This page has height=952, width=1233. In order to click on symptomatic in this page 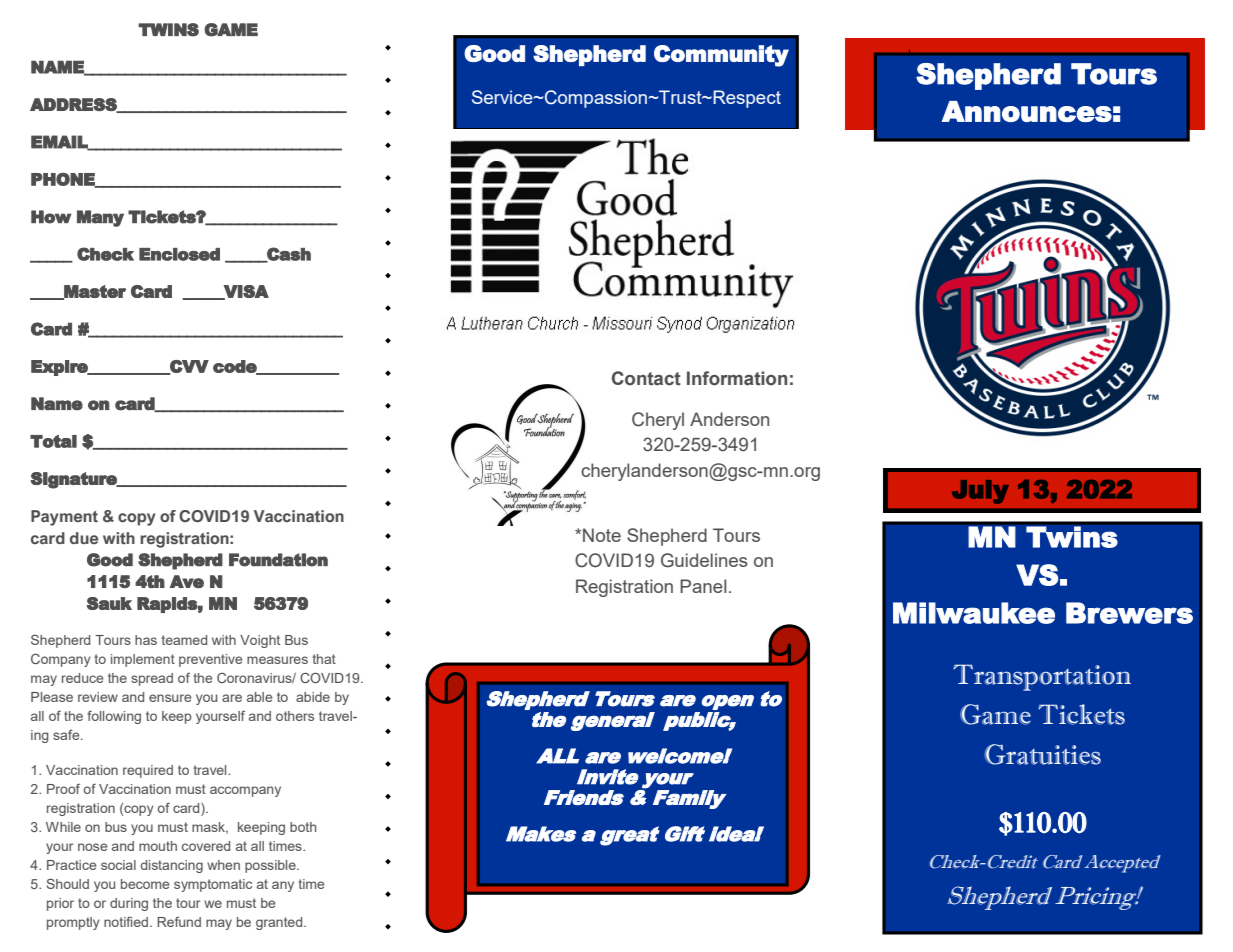, I will do `click(213, 885)`.
